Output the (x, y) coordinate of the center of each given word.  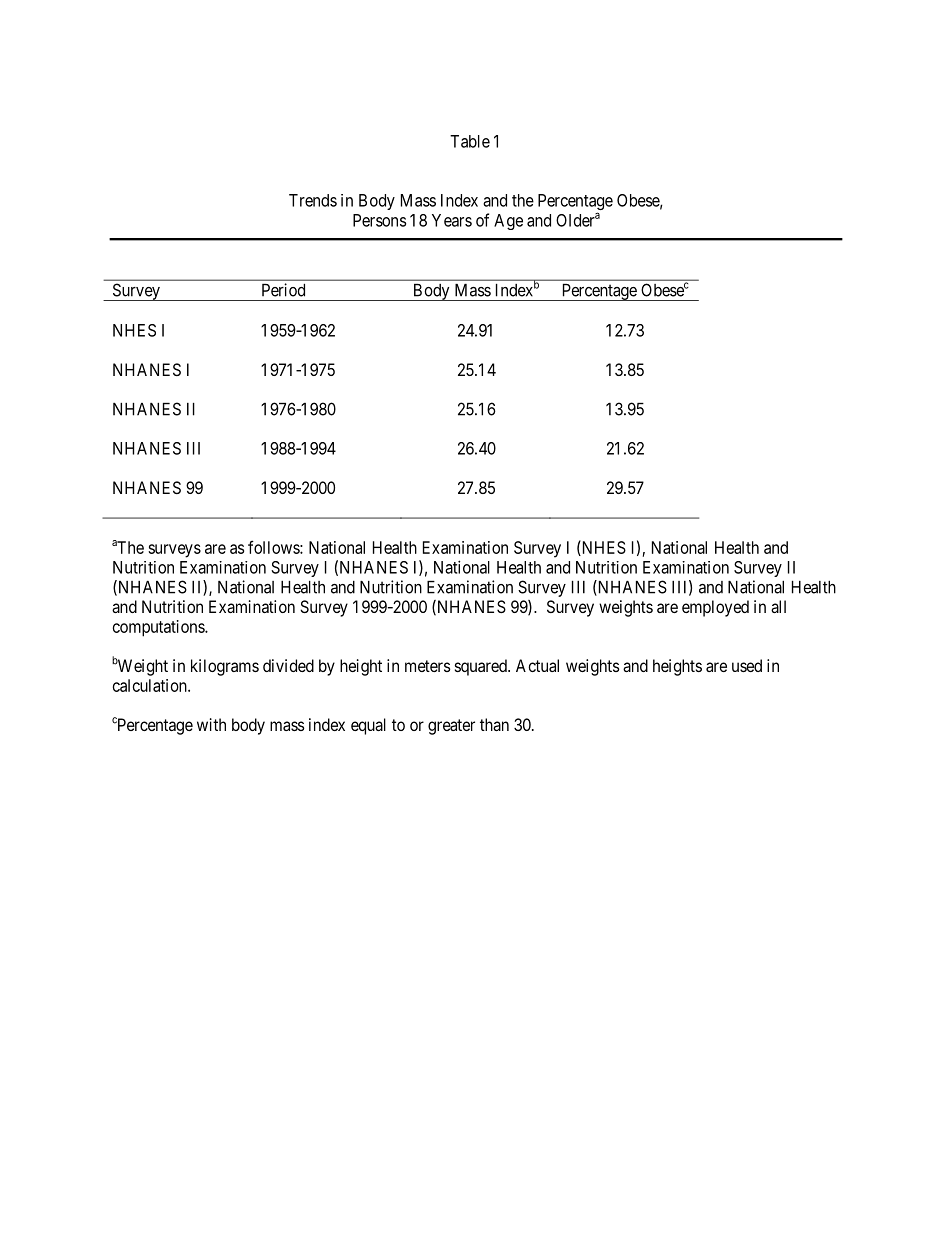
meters (428, 666)
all (778, 606)
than (494, 724)
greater (451, 727)
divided (288, 665)
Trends (313, 200)
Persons (379, 220)
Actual (537, 665)
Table (470, 141)
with (211, 724)
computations (159, 628)
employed (715, 608)
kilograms (225, 667)
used (747, 665)
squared (482, 667)
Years (452, 220)
